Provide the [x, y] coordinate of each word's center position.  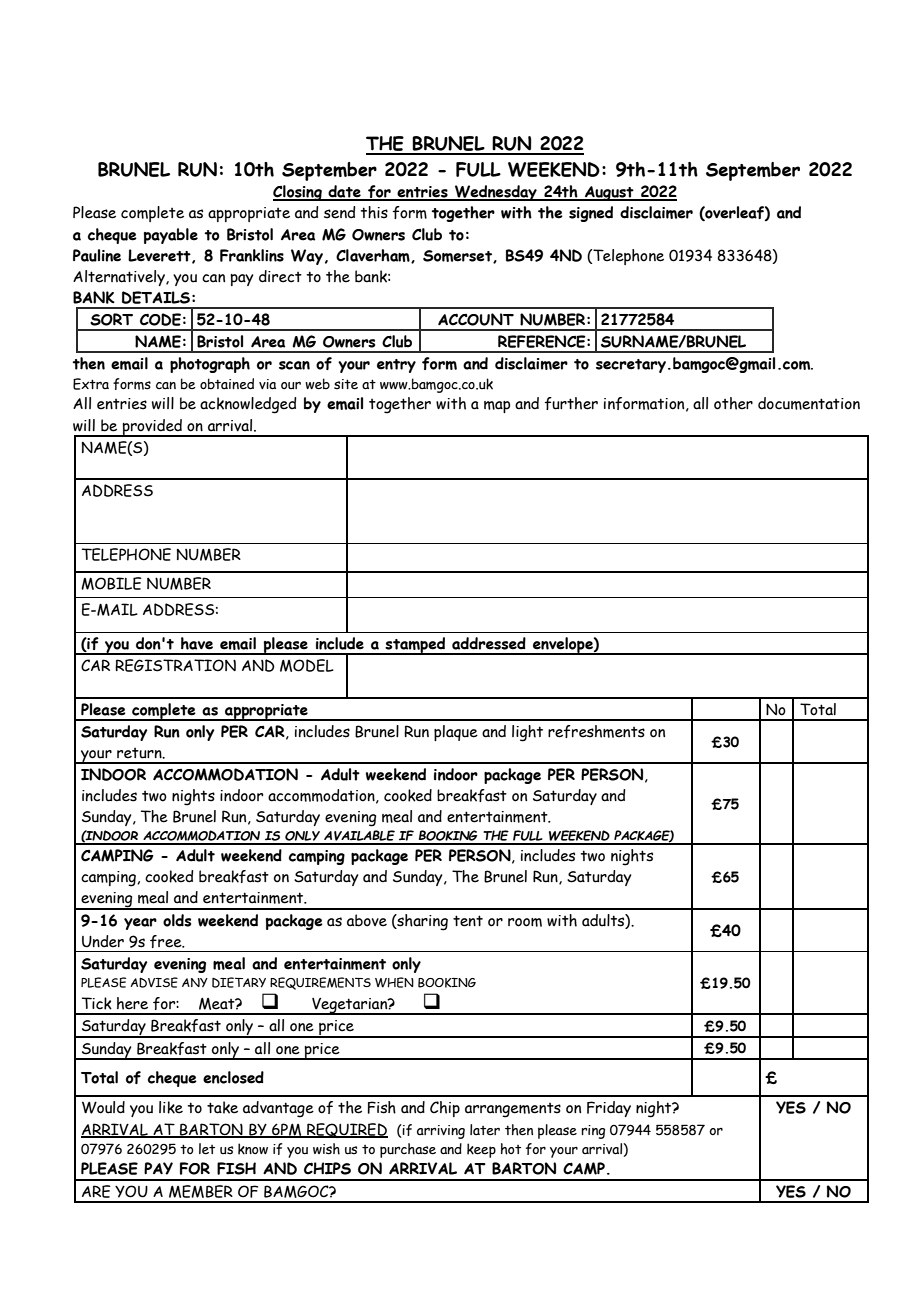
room [525, 922]
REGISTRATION [175, 665]
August [609, 193]
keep [481, 1150]
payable [171, 236]
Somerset [458, 256]
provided [152, 428]
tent [468, 921]
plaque [456, 733]
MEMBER [201, 1191]
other [733, 403]
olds [177, 920]
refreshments [596, 731]
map [497, 407]
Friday [609, 1109]
